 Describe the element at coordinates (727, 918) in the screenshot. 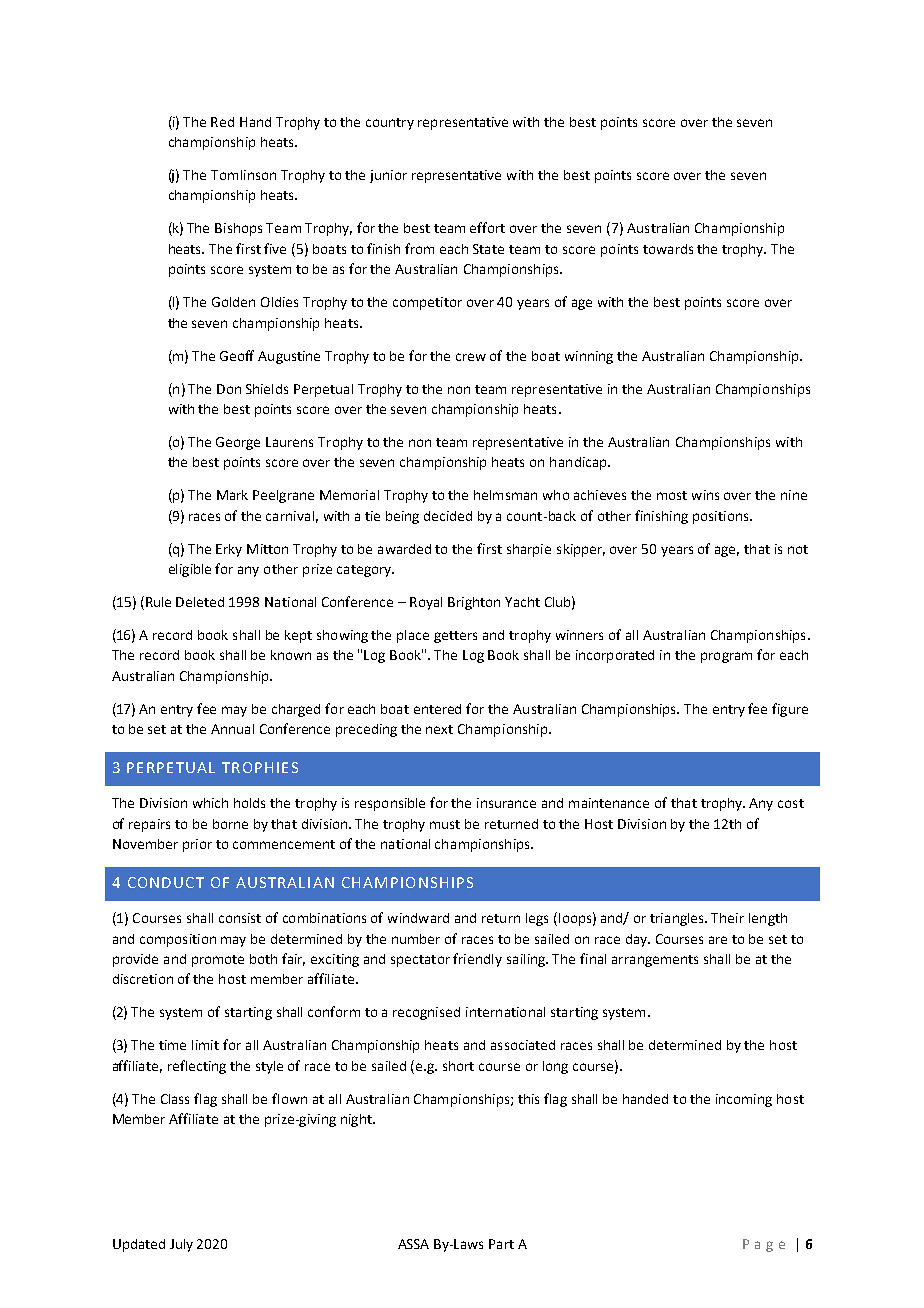

I see `Their` at that location.
